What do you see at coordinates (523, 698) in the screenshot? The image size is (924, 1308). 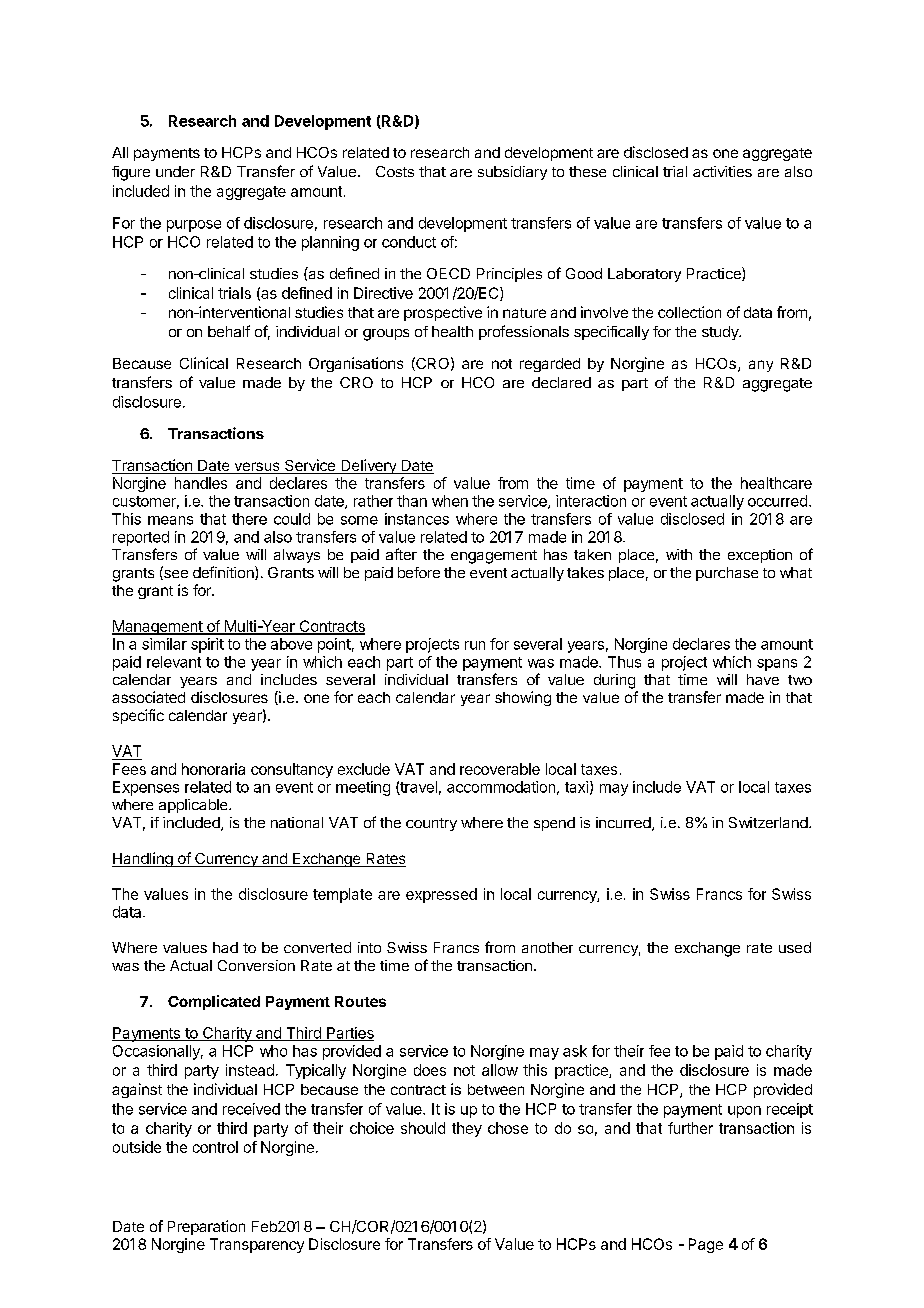 I see `showing` at bounding box center [523, 698].
